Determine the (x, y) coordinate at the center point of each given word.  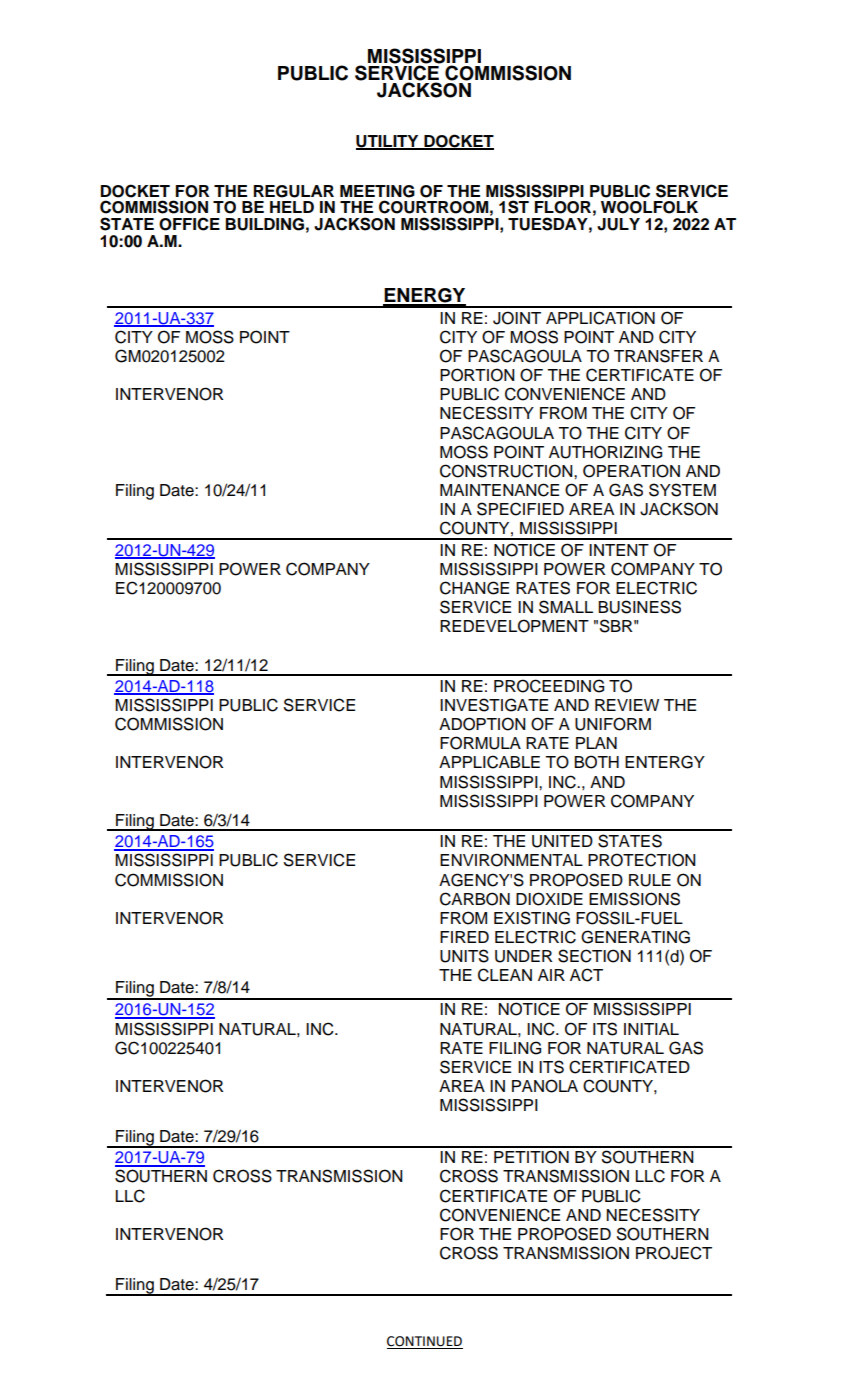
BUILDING (265, 224)
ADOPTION (482, 724)
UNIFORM (613, 724)
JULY (618, 224)
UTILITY (388, 142)
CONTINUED (425, 1342)
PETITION (531, 1157)
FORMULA (480, 743)
